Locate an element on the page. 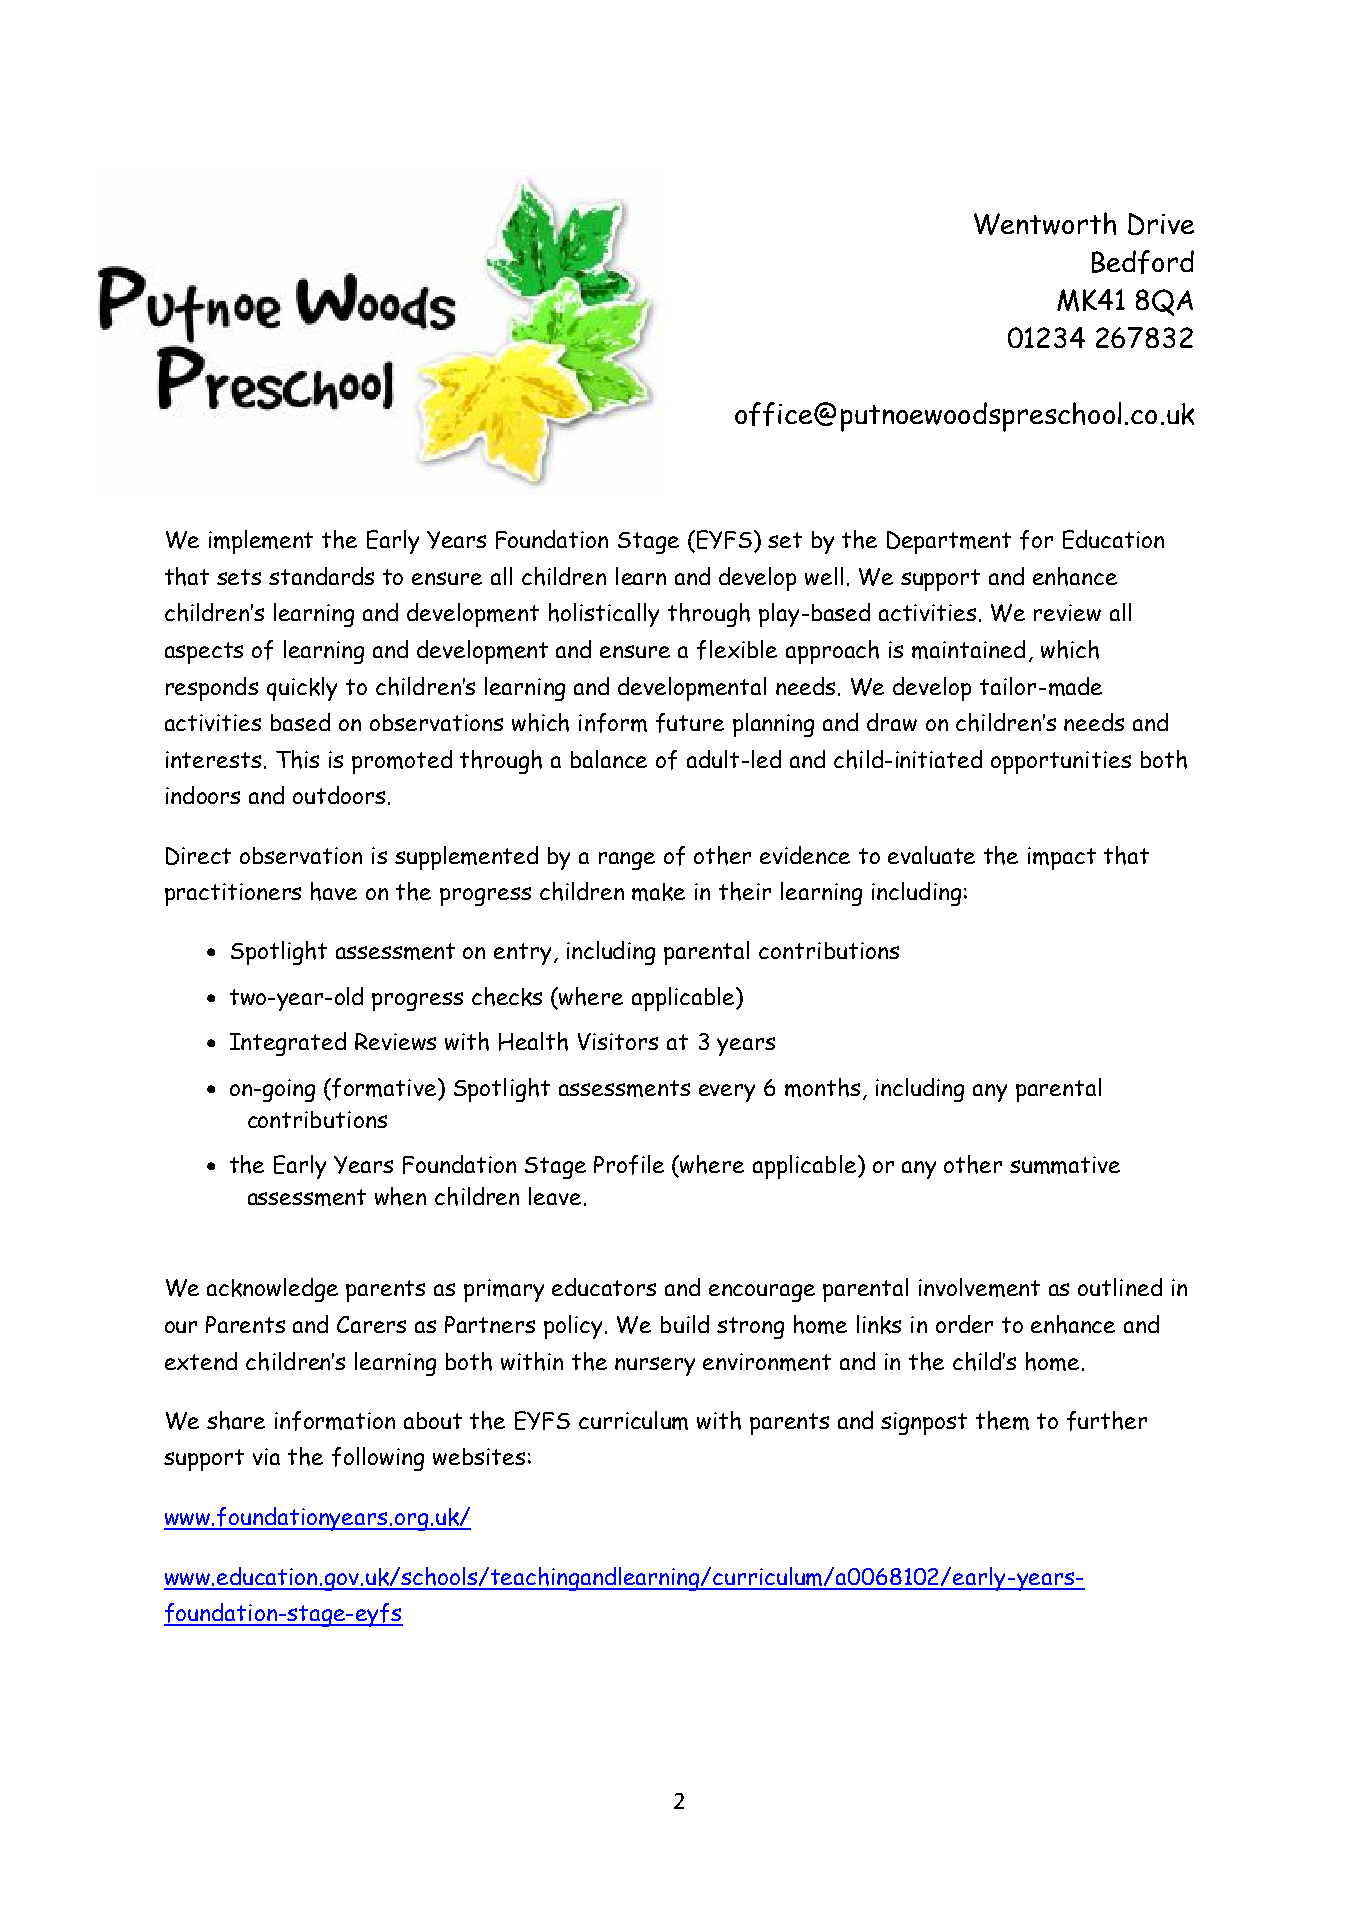 This image has width=1359, height=1922. via is located at coordinates (266, 1456).
